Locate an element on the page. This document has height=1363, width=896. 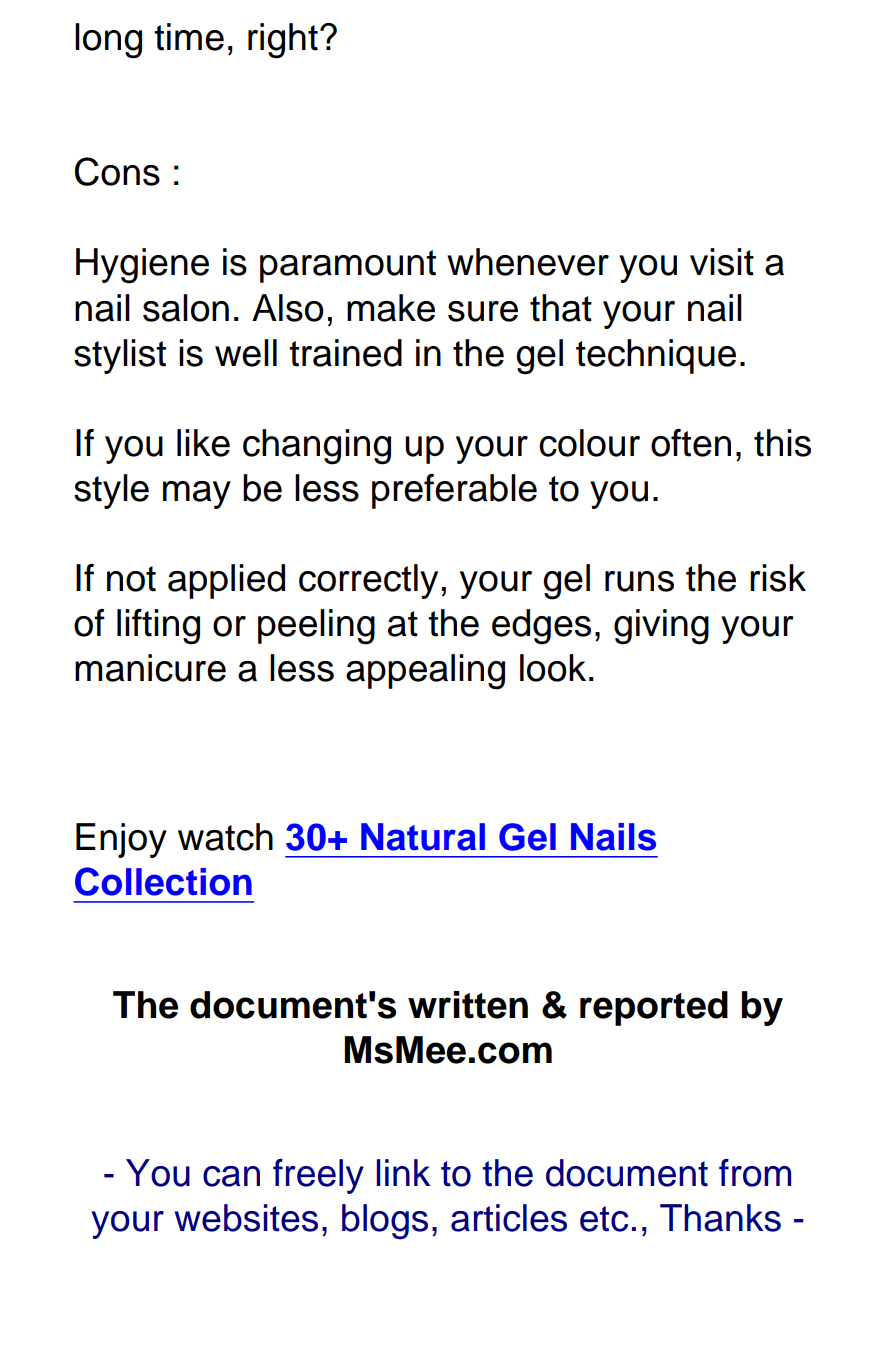
visit is located at coordinates (722, 262).
